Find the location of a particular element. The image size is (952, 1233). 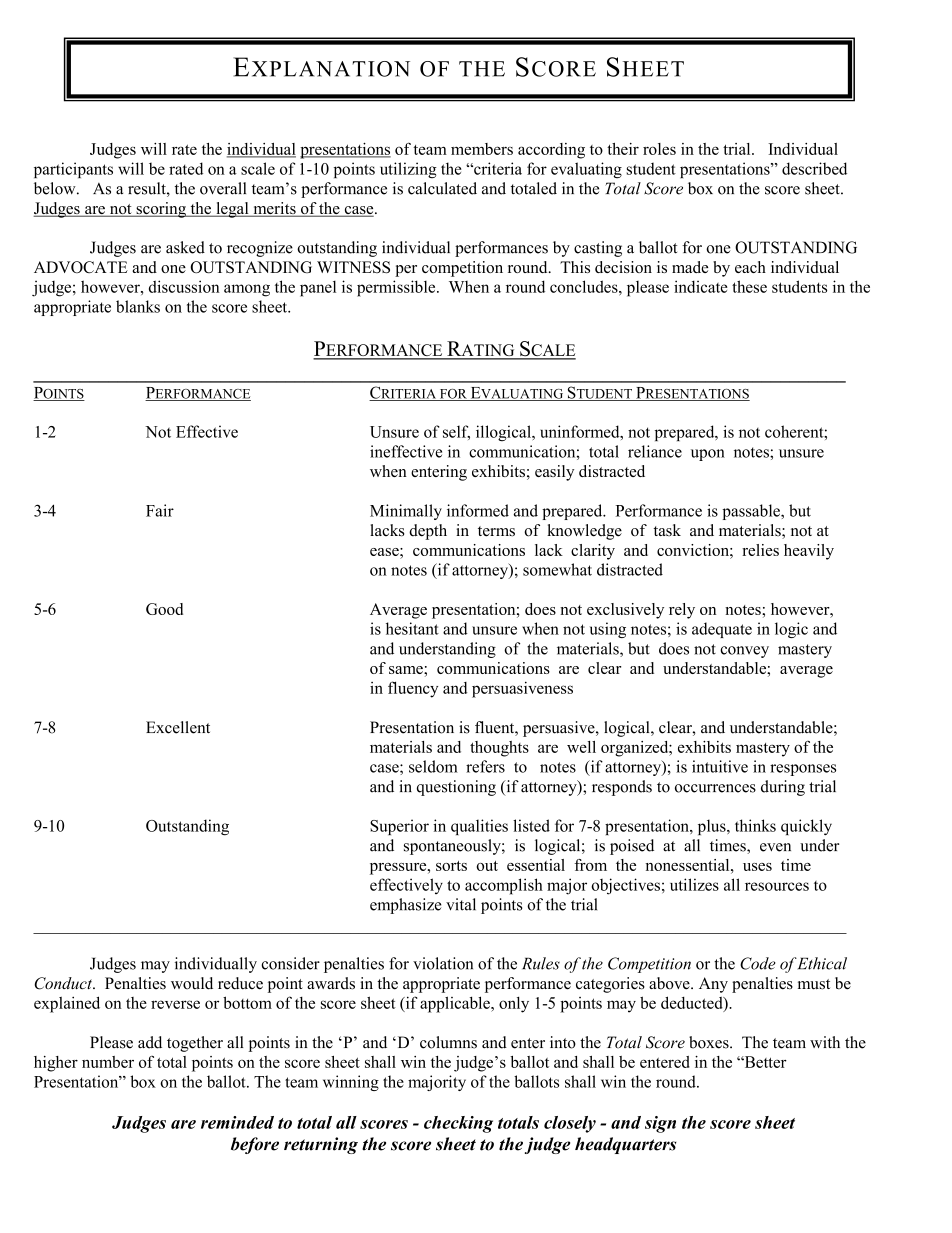

Good is located at coordinates (164, 609).
